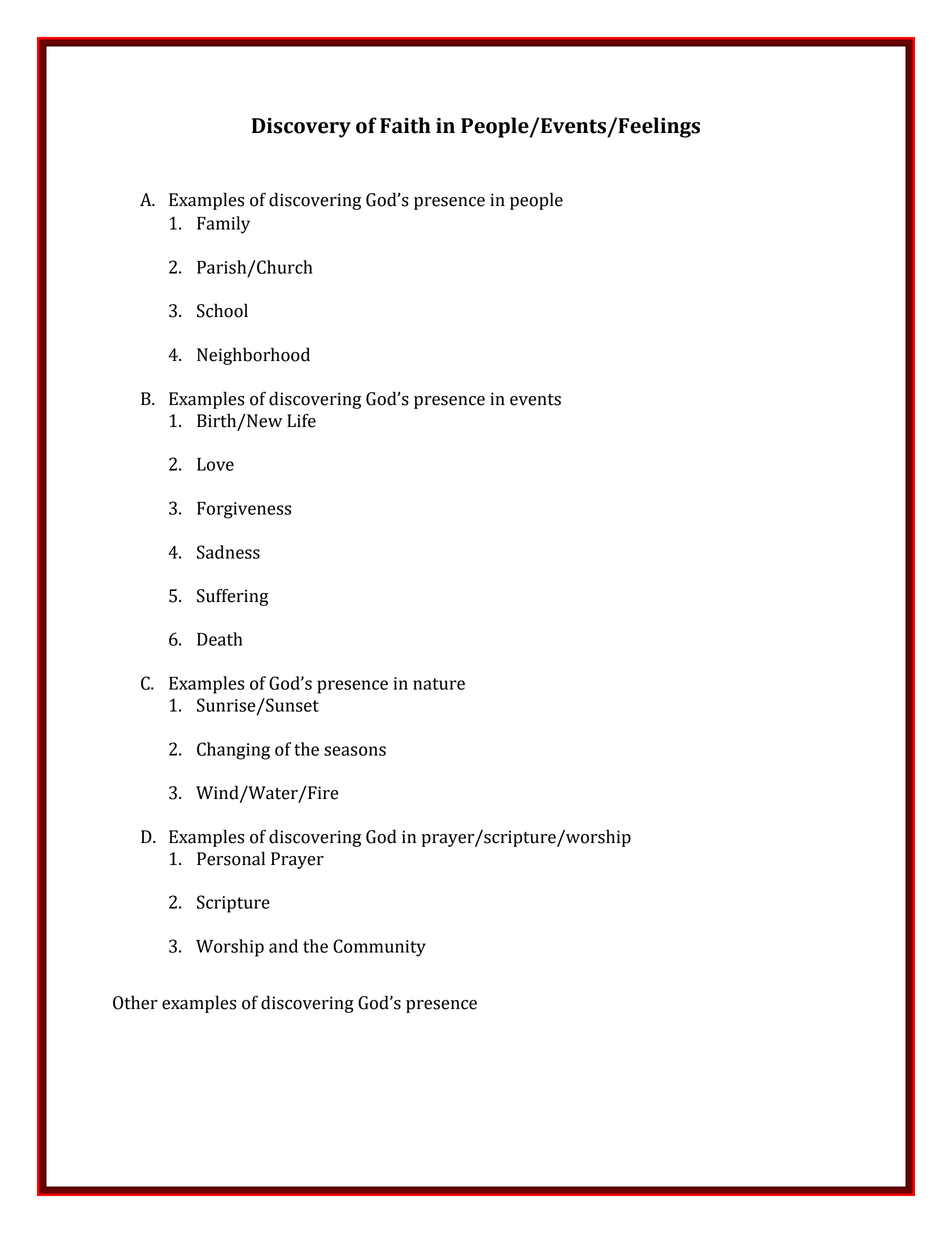  I want to click on Faith, so click(405, 125).
